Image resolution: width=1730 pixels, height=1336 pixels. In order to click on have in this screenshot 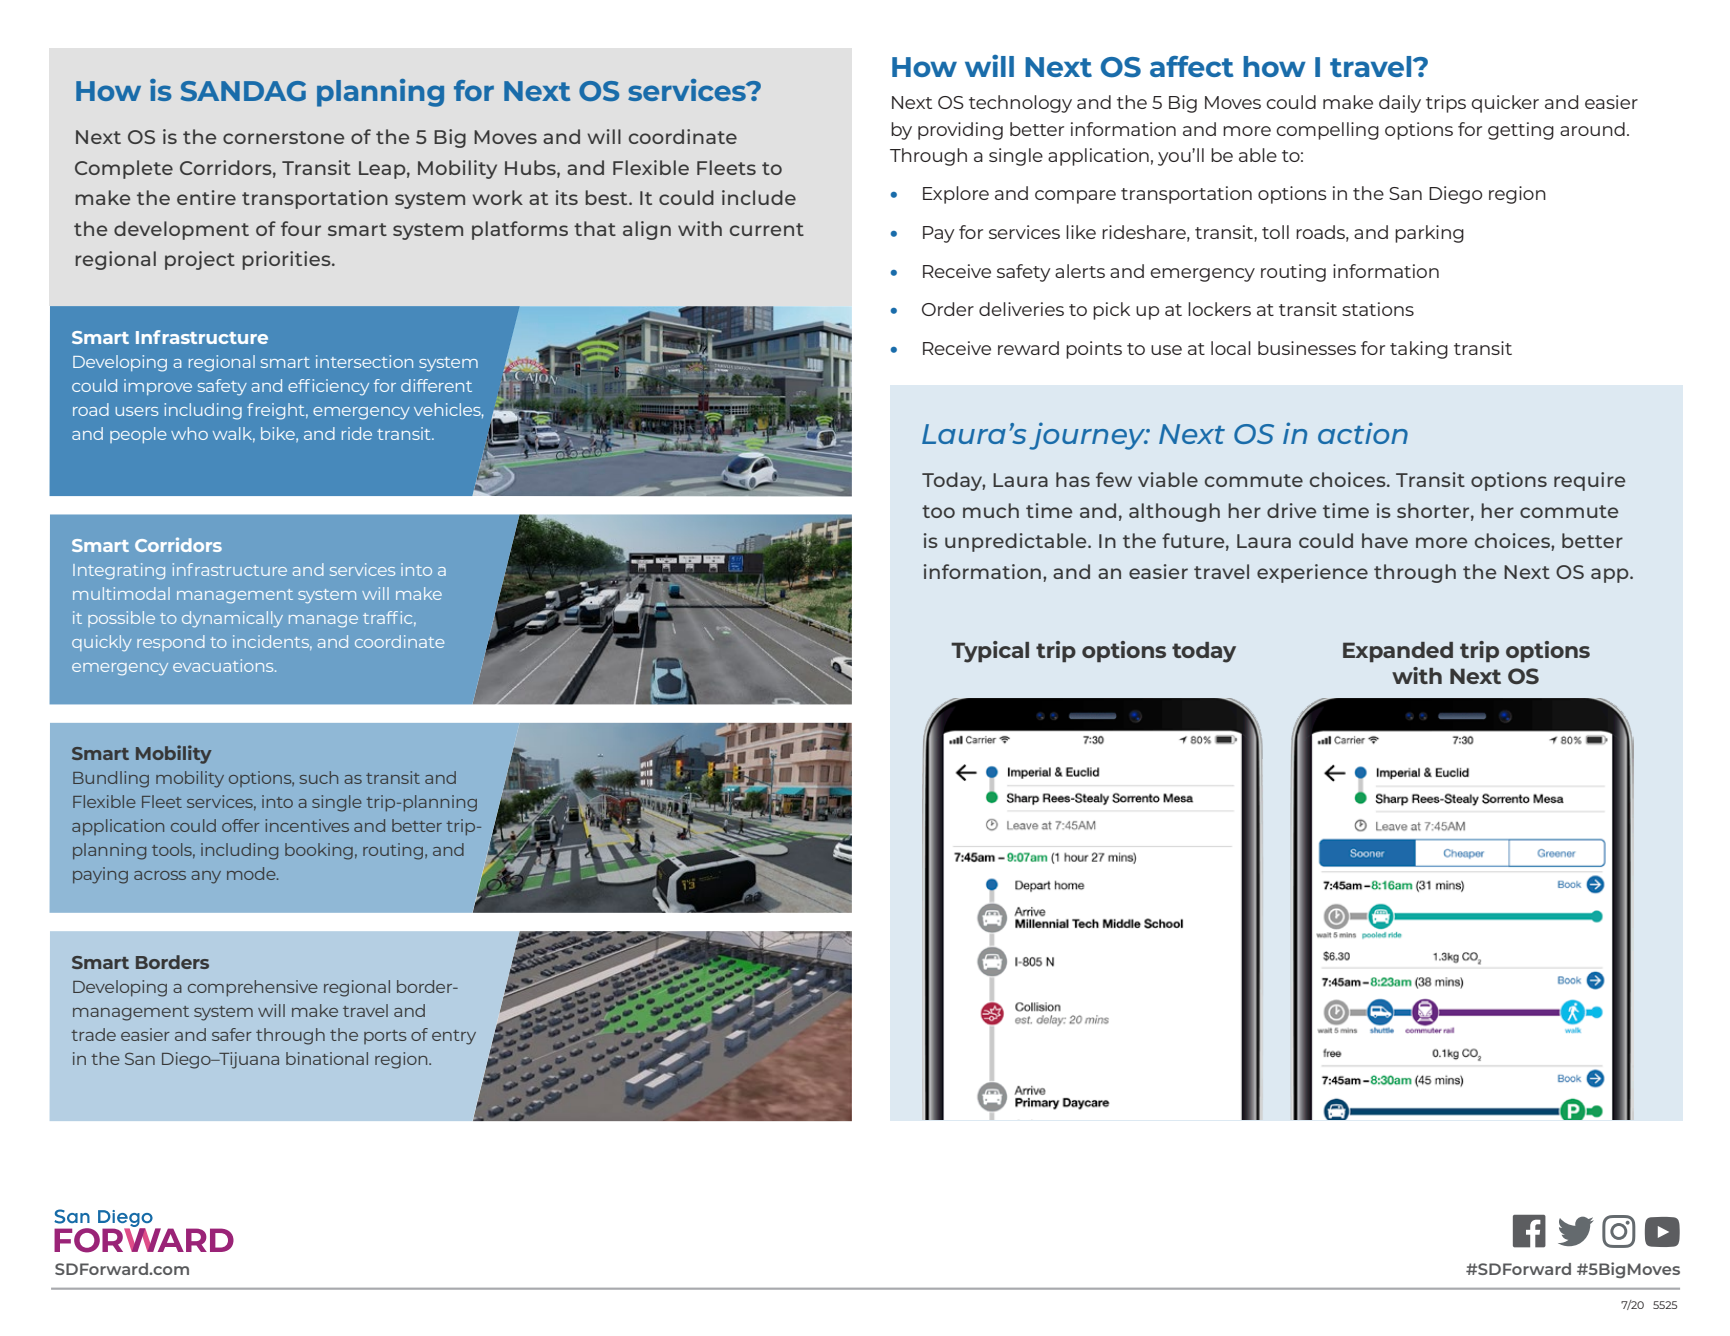, I will do `click(1385, 540)`.
